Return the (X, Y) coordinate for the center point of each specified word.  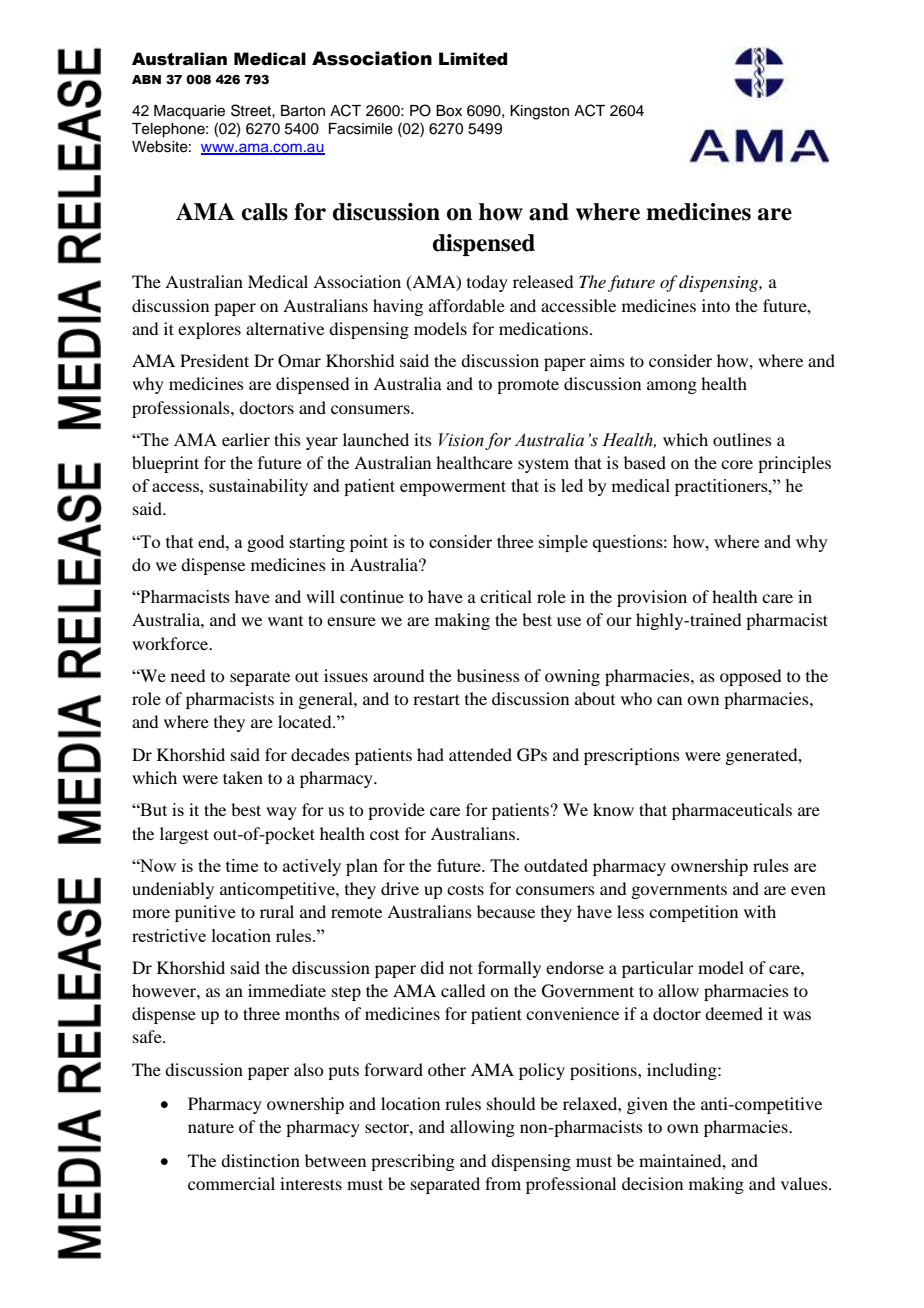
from (503, 1183)
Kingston (539, 112)
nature (211, 1128)
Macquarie (189, 112)
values (805, 1183)
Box (449, 111)
